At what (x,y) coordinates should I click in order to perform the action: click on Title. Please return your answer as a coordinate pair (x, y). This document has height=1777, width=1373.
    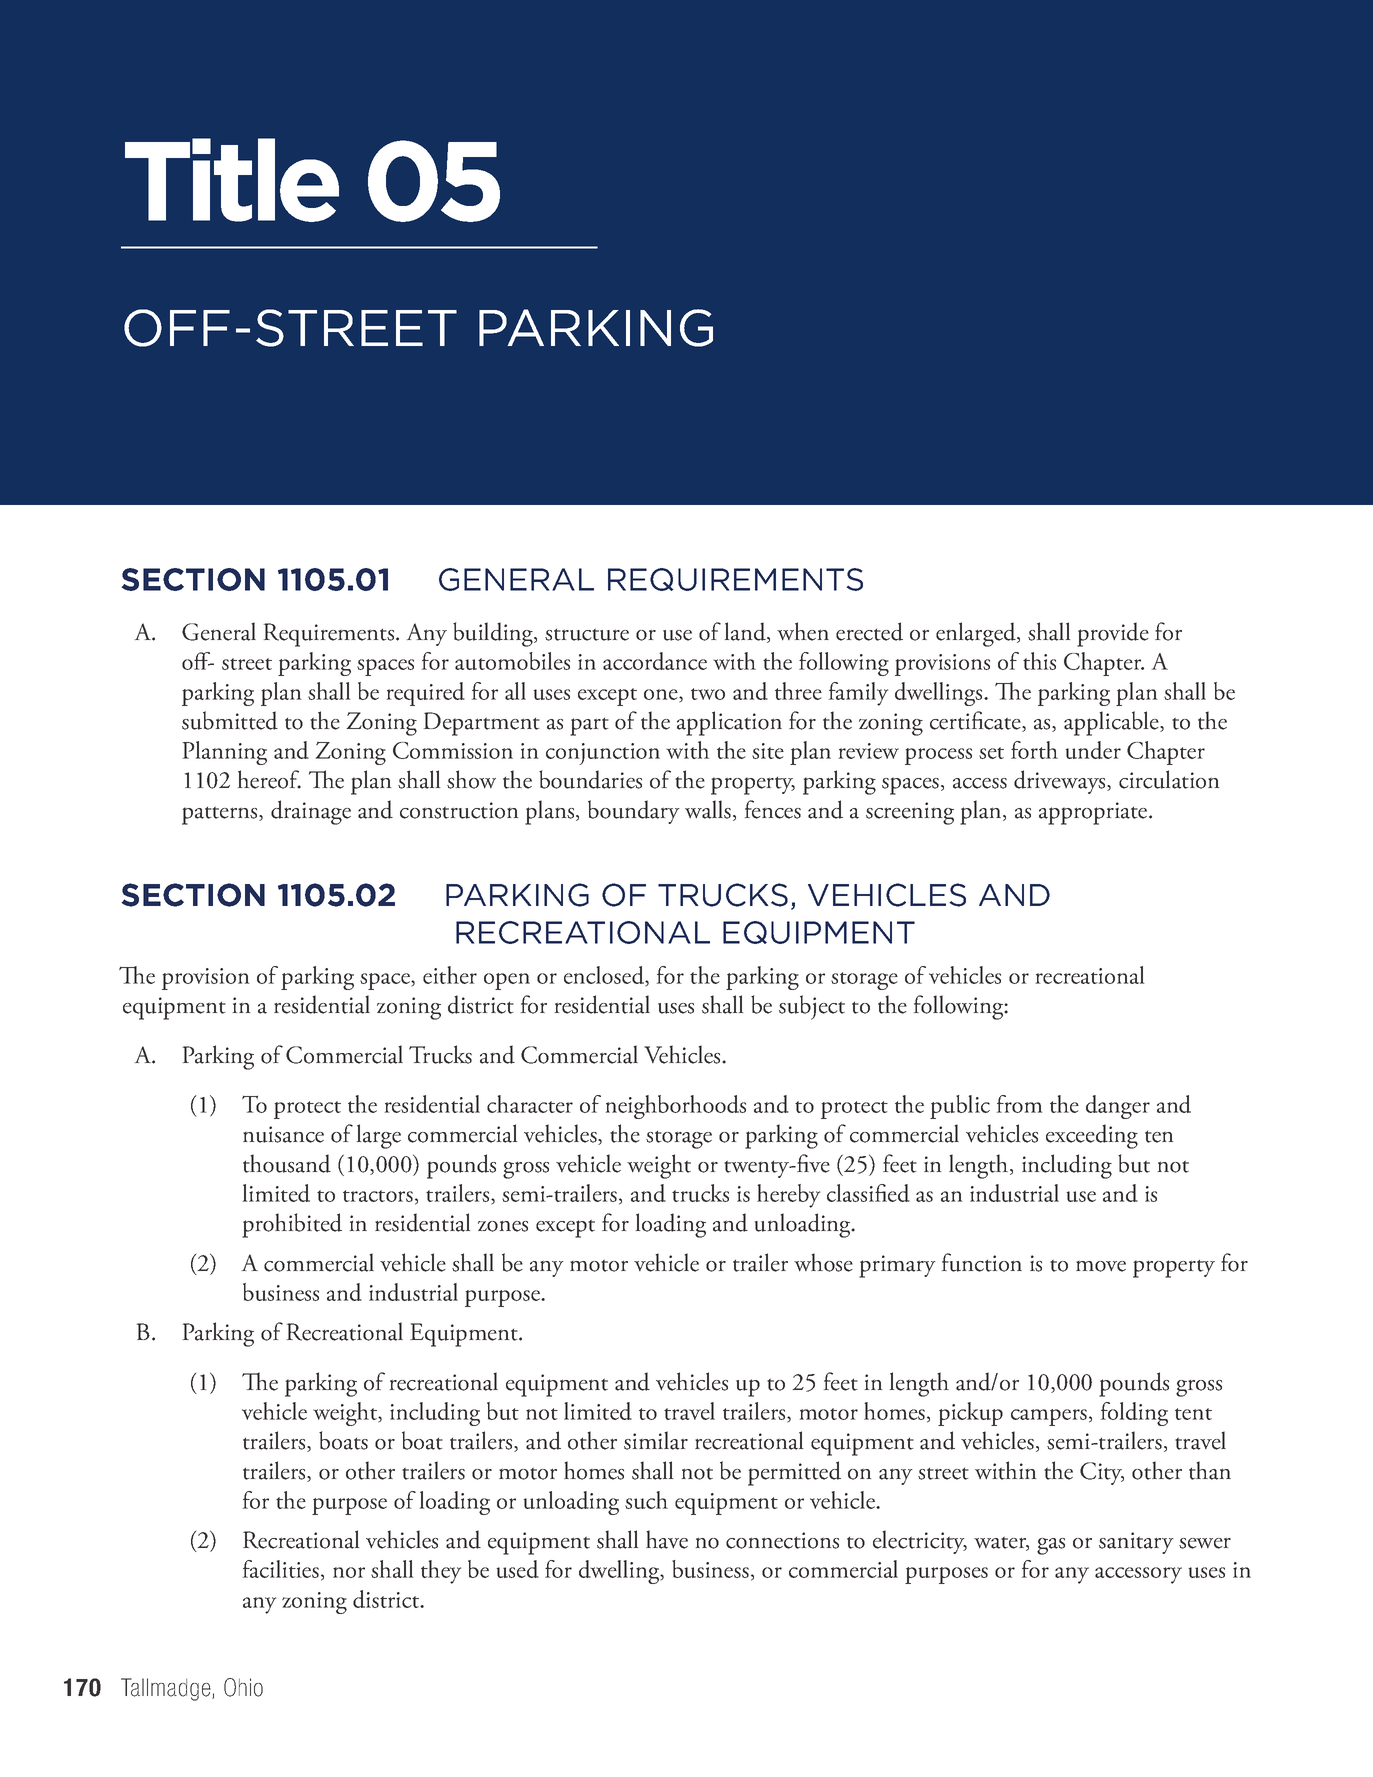
    Looking at the image, I should click on (232, 180).
